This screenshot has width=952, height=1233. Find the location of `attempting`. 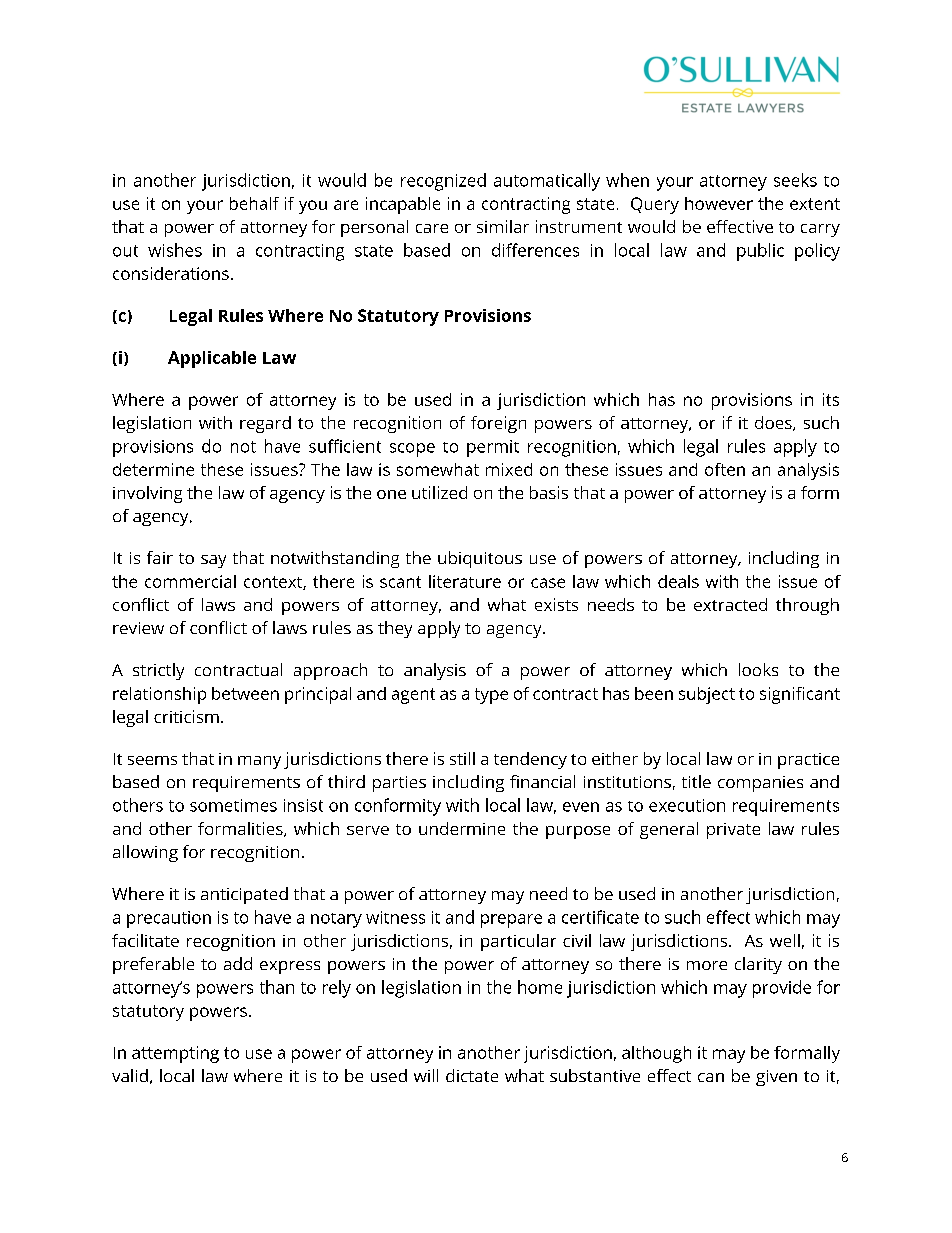

attempting is located at coordinates (175, 1054).
